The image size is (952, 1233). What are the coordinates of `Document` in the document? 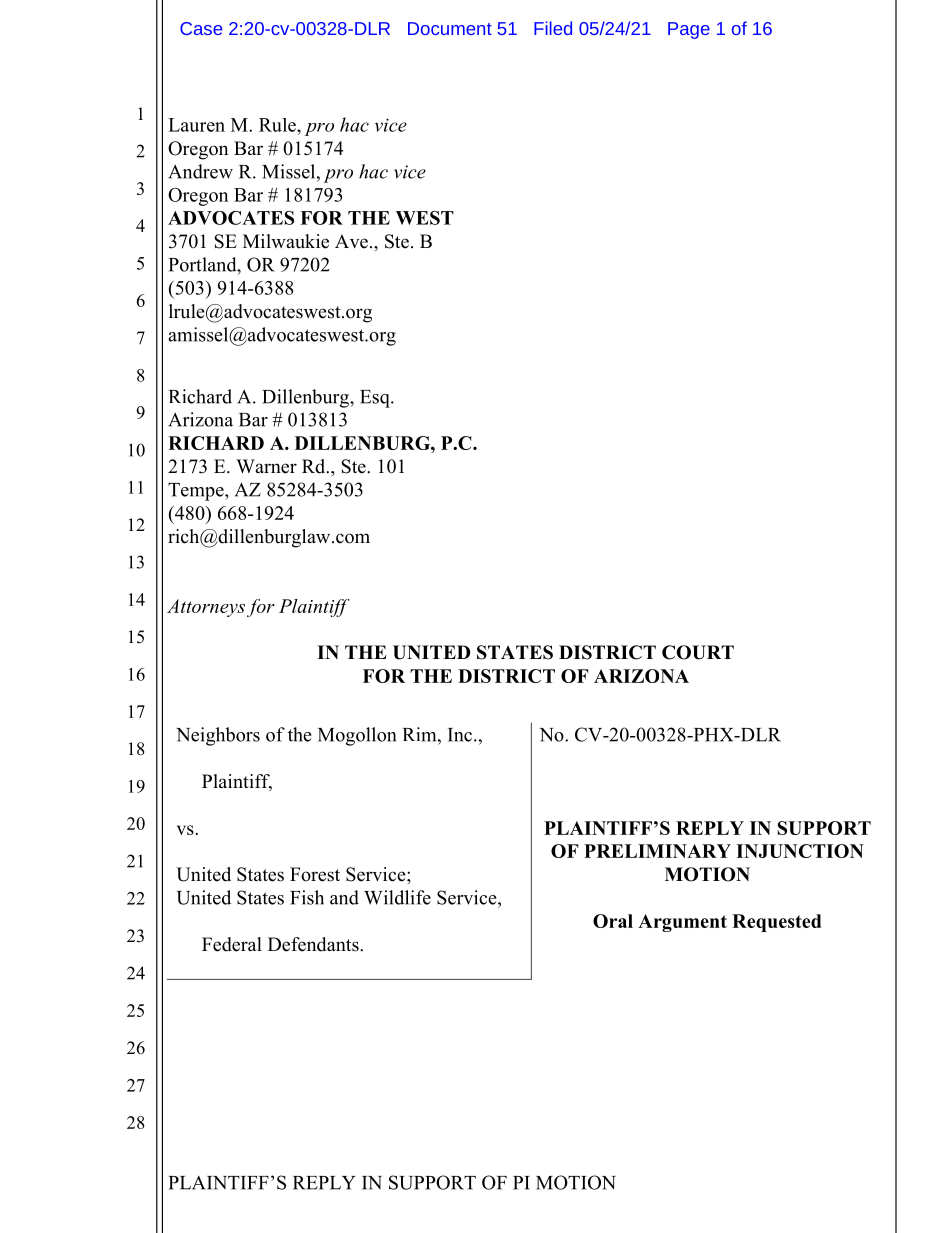 It's located at (450, 28).
